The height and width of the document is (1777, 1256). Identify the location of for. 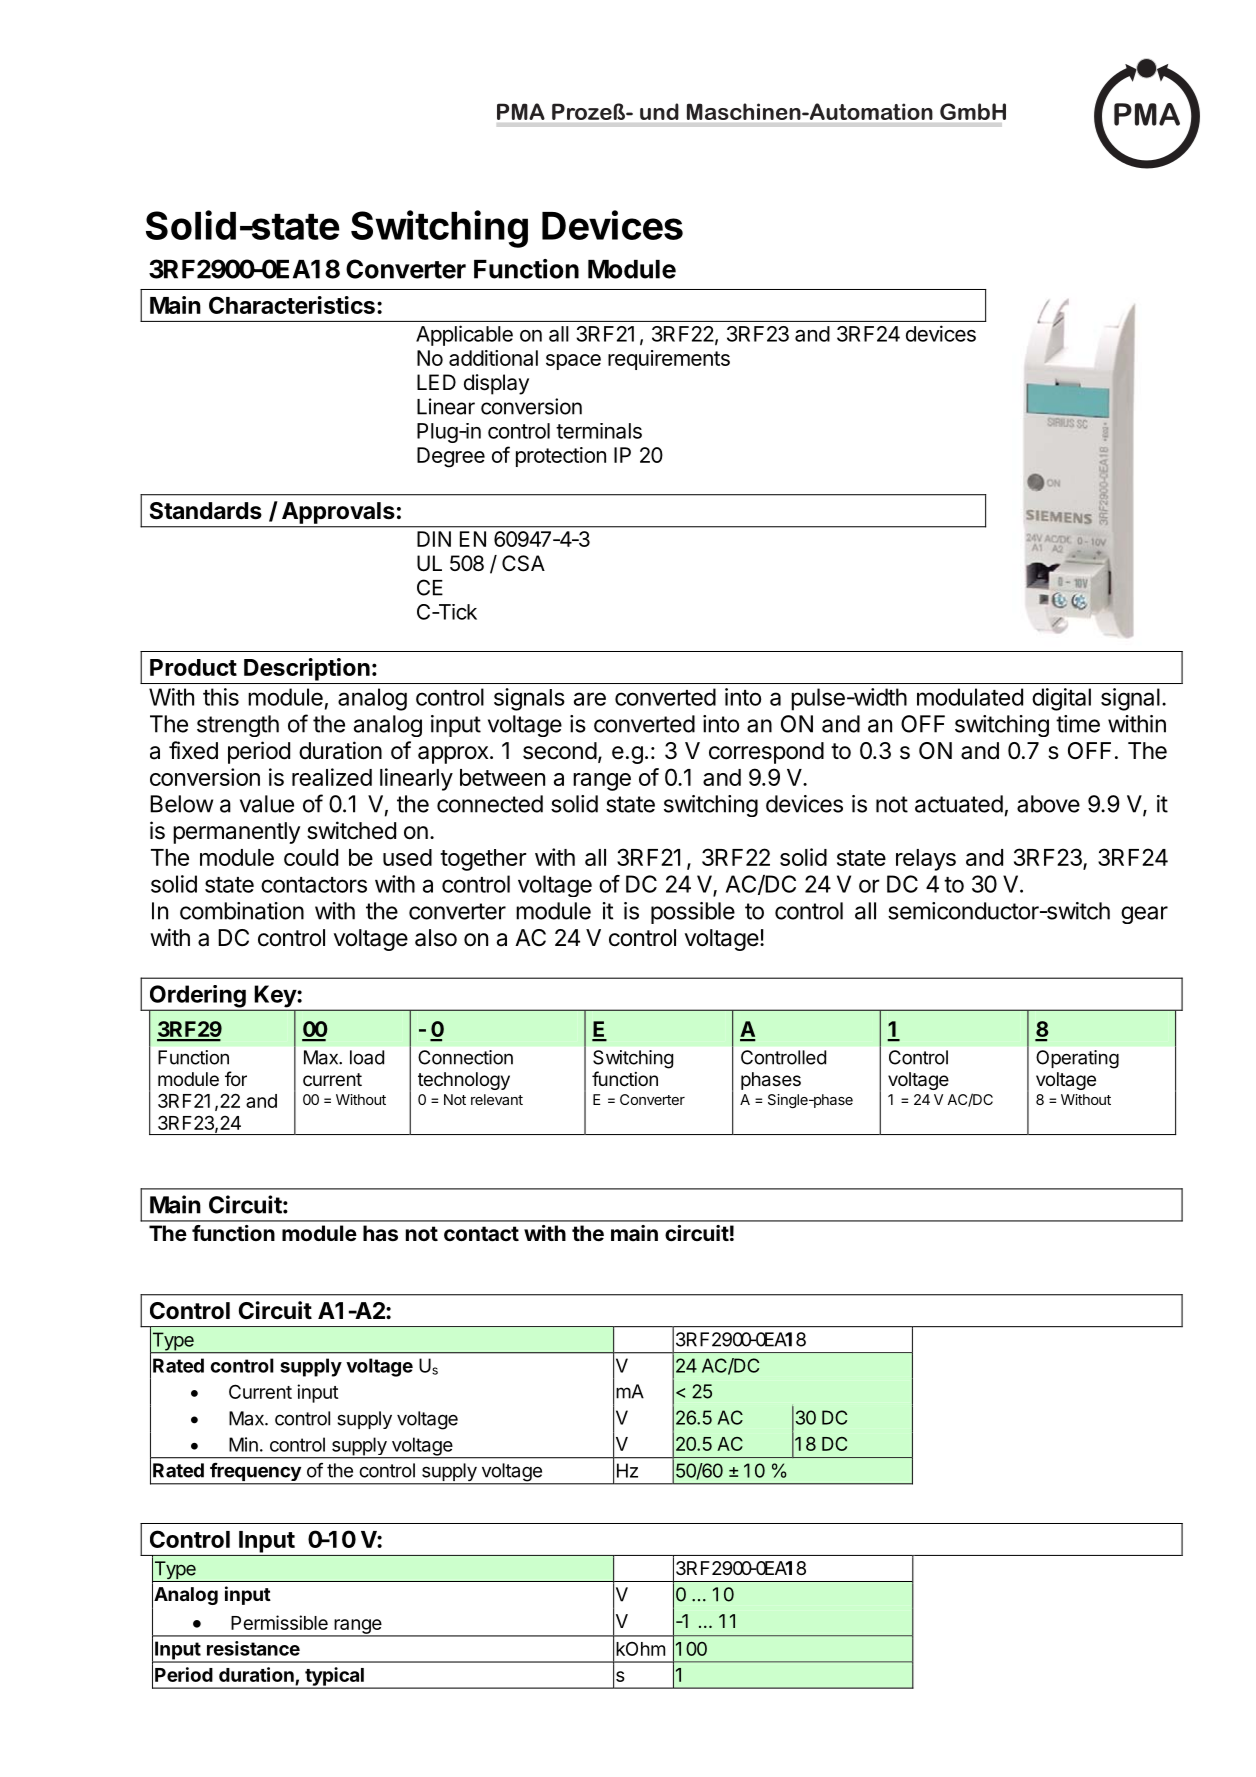
(236, 1078).
